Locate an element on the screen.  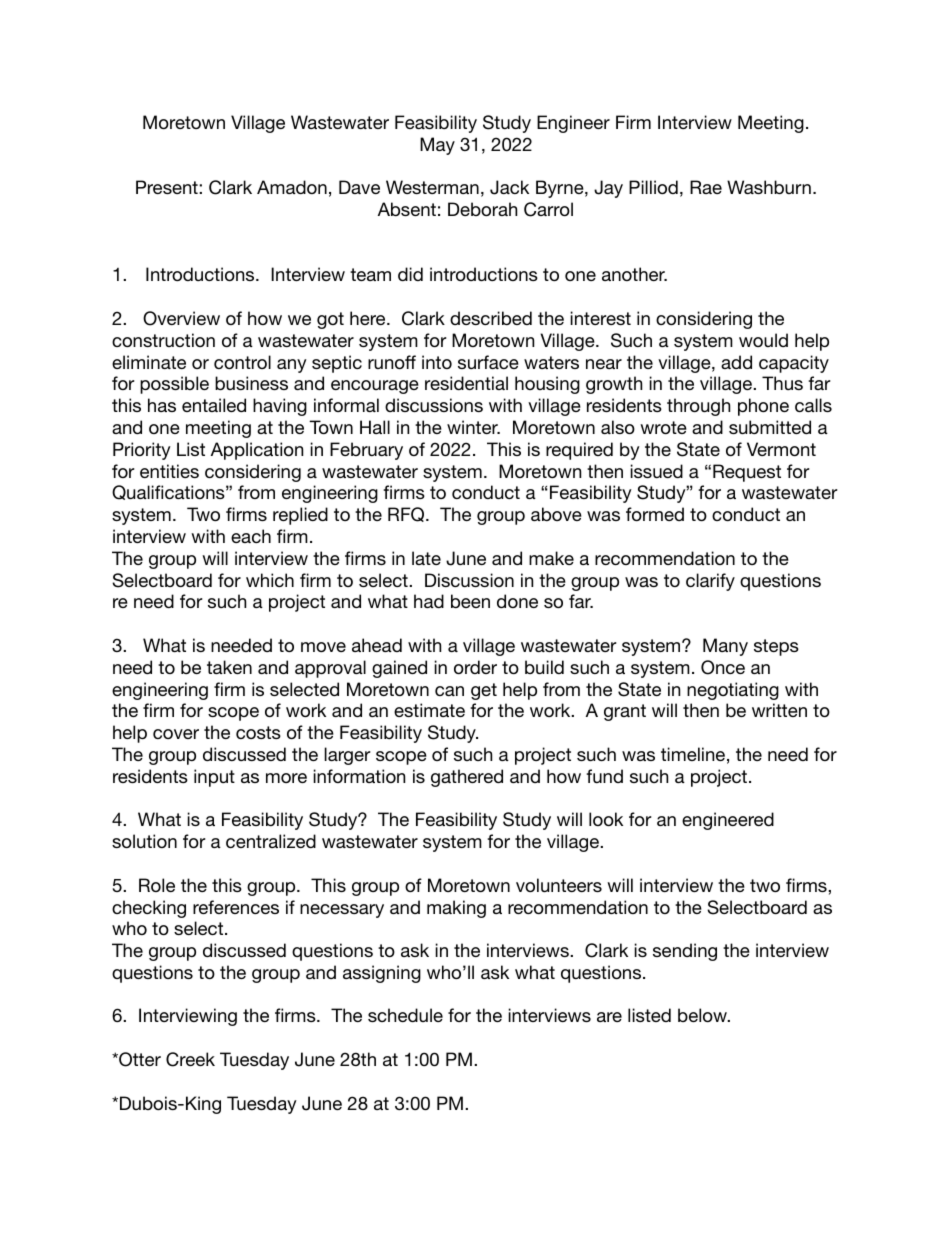
schedule is located at coordinates (405, 1015).
